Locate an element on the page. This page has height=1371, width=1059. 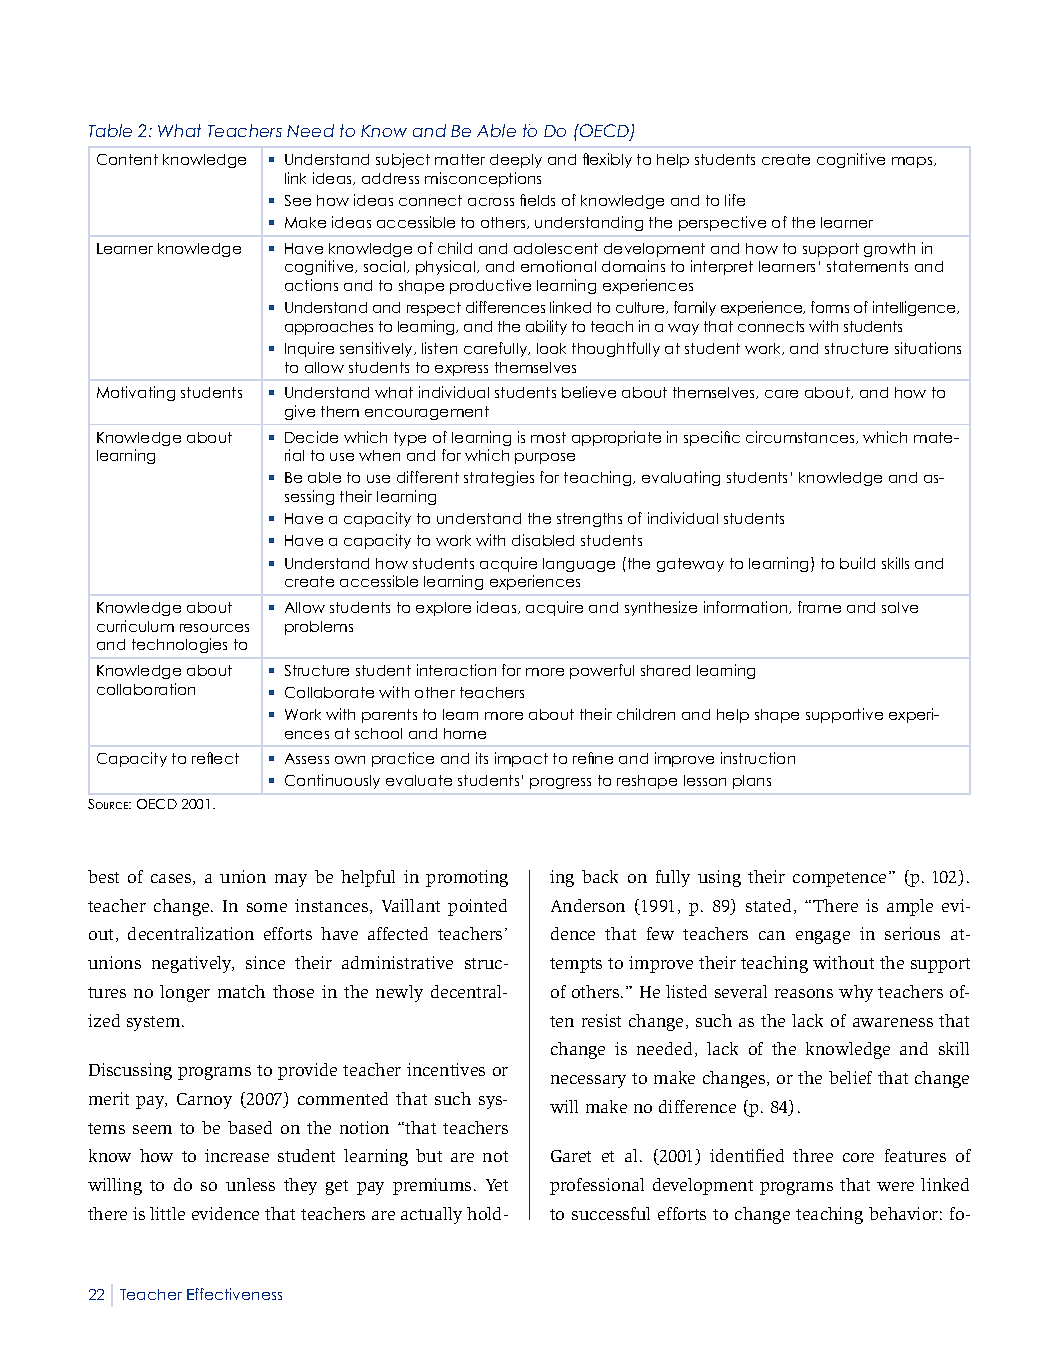
explore is located at coordinates (443, 609).
